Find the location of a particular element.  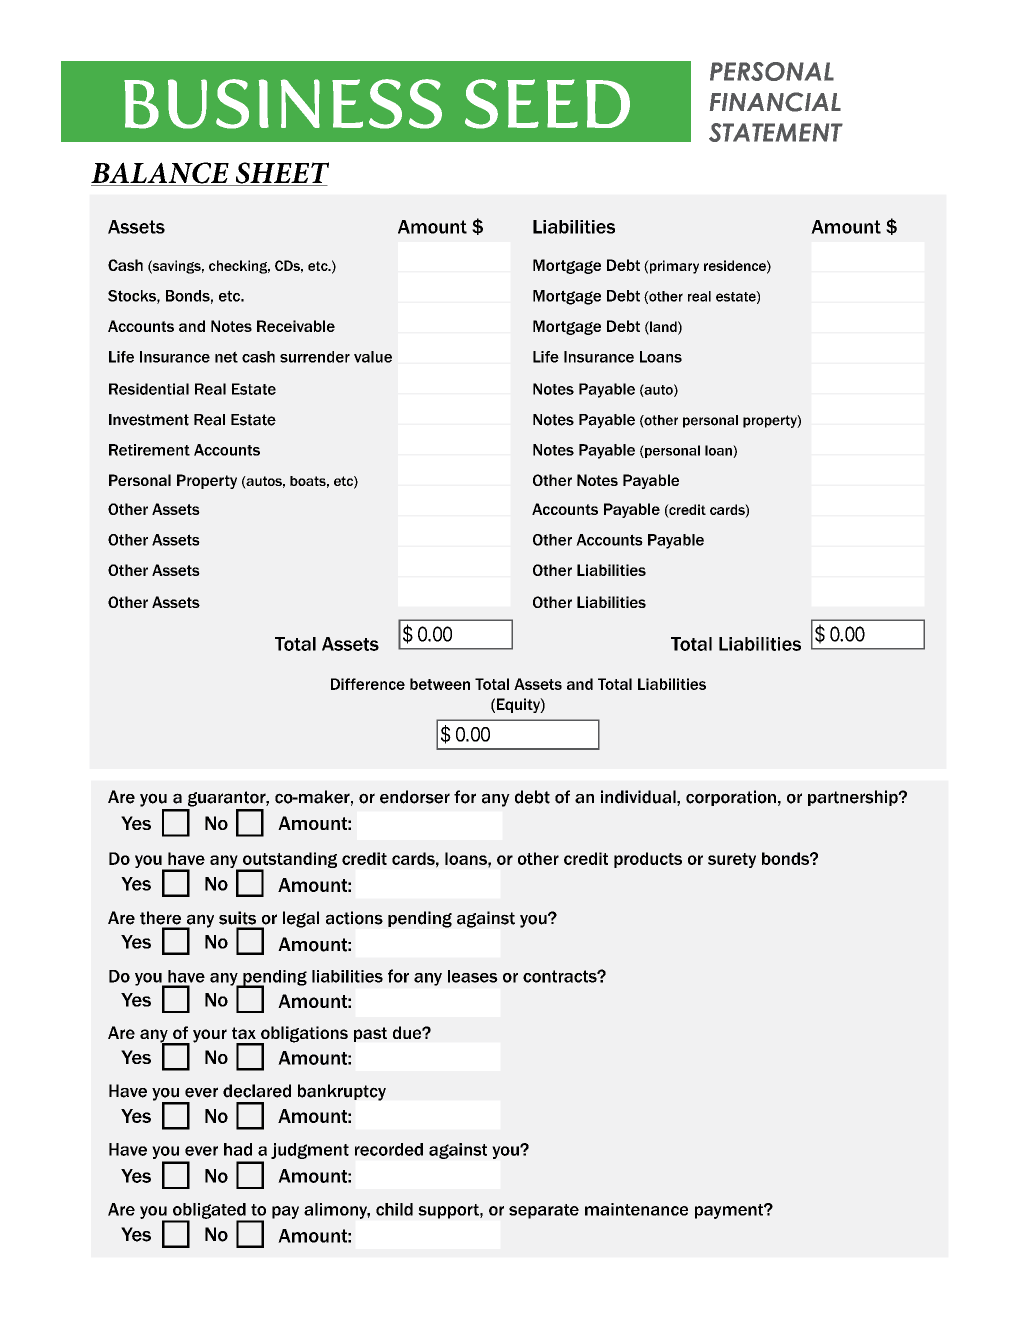

leases is located at coordinates (473, 976).
